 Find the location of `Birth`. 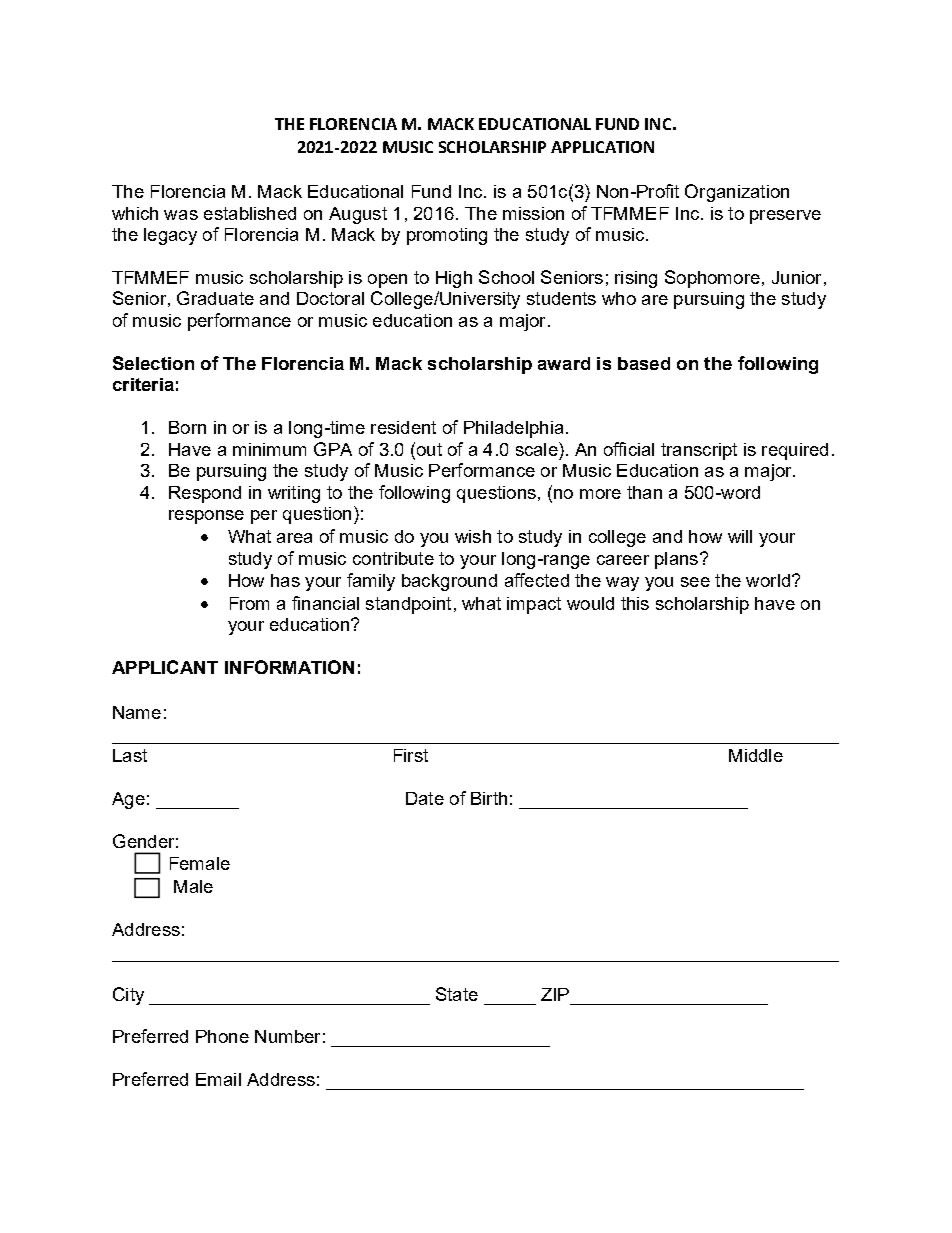

Birth is located at coordinates (489, 798).
